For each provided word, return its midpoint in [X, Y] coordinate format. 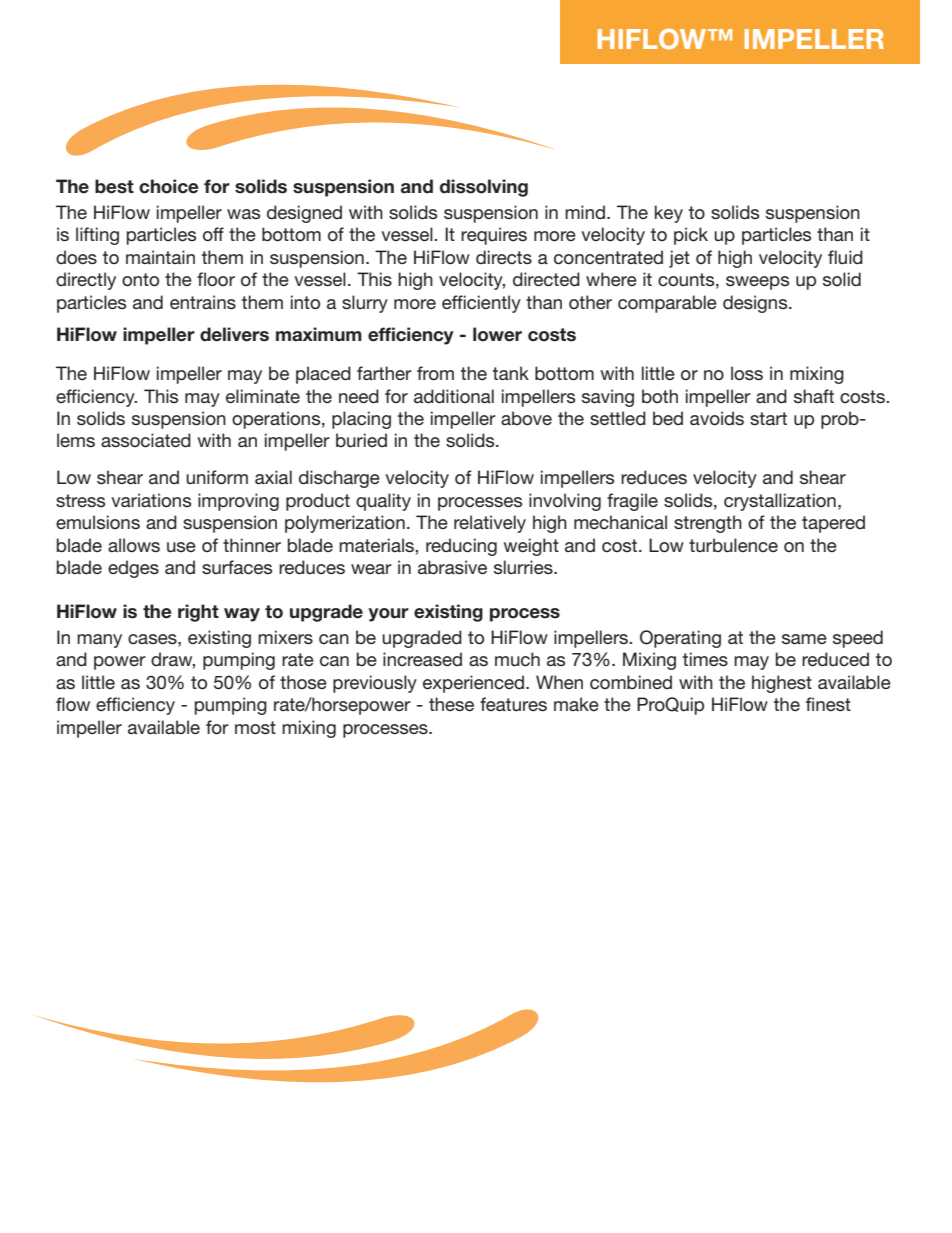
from [435, 373]
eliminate [263, 396]
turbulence [733, 545]
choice [169, 186]
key [669, 214]
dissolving [484, 188]
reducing [461, 547]
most [255, 727]
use [181, 547]
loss [747, 373]
